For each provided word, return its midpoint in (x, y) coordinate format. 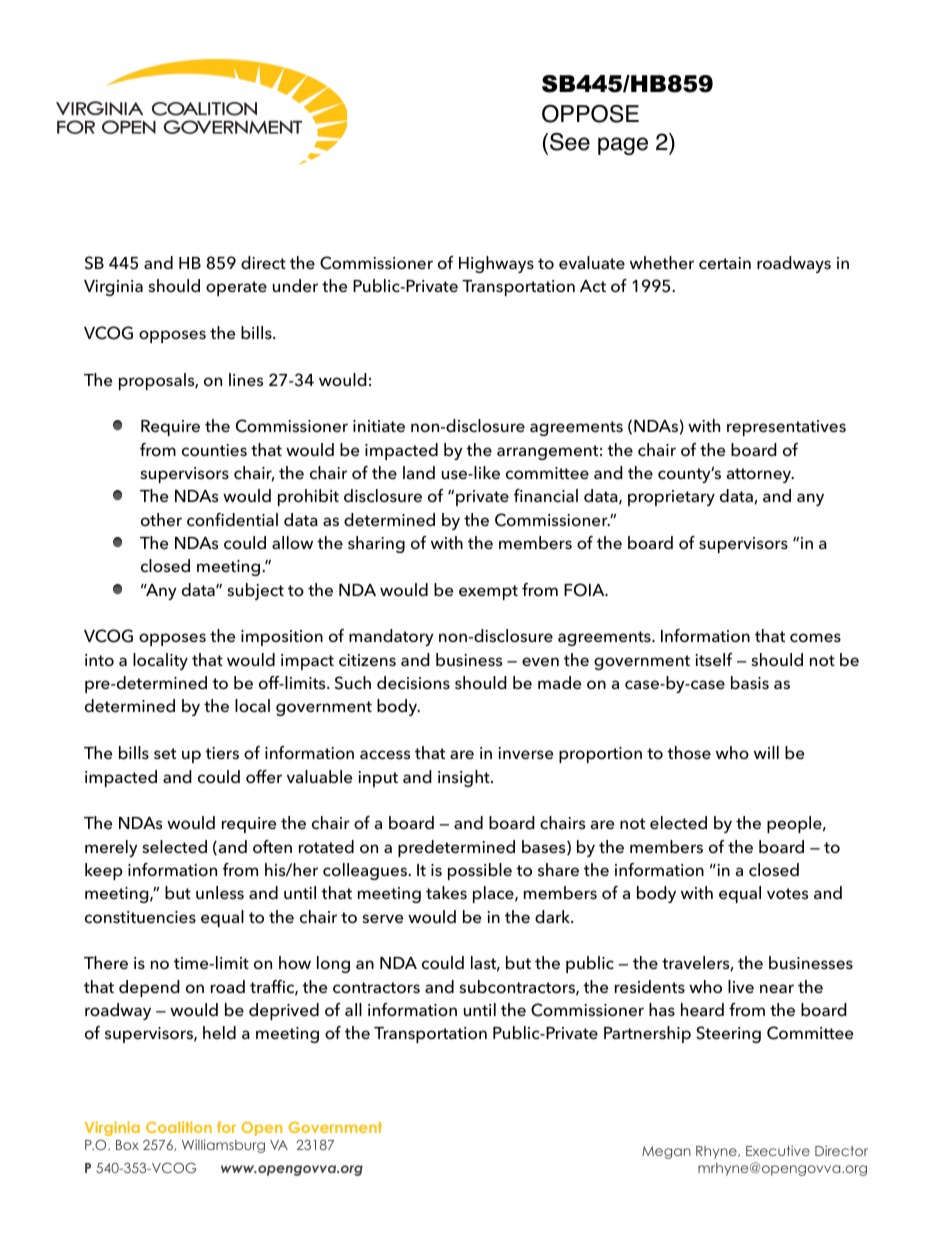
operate (236, 288)
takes (446, 893)
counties (214, 450)
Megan (666, 1152)
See (570, 142)
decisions (413, 683)
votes (787, 894)
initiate (379, 426)
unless (220, 893)
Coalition (179, 1127)
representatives (786, 428)
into (99, 660)
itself (713, 660)
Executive (778, 1150)
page (623, 146)
